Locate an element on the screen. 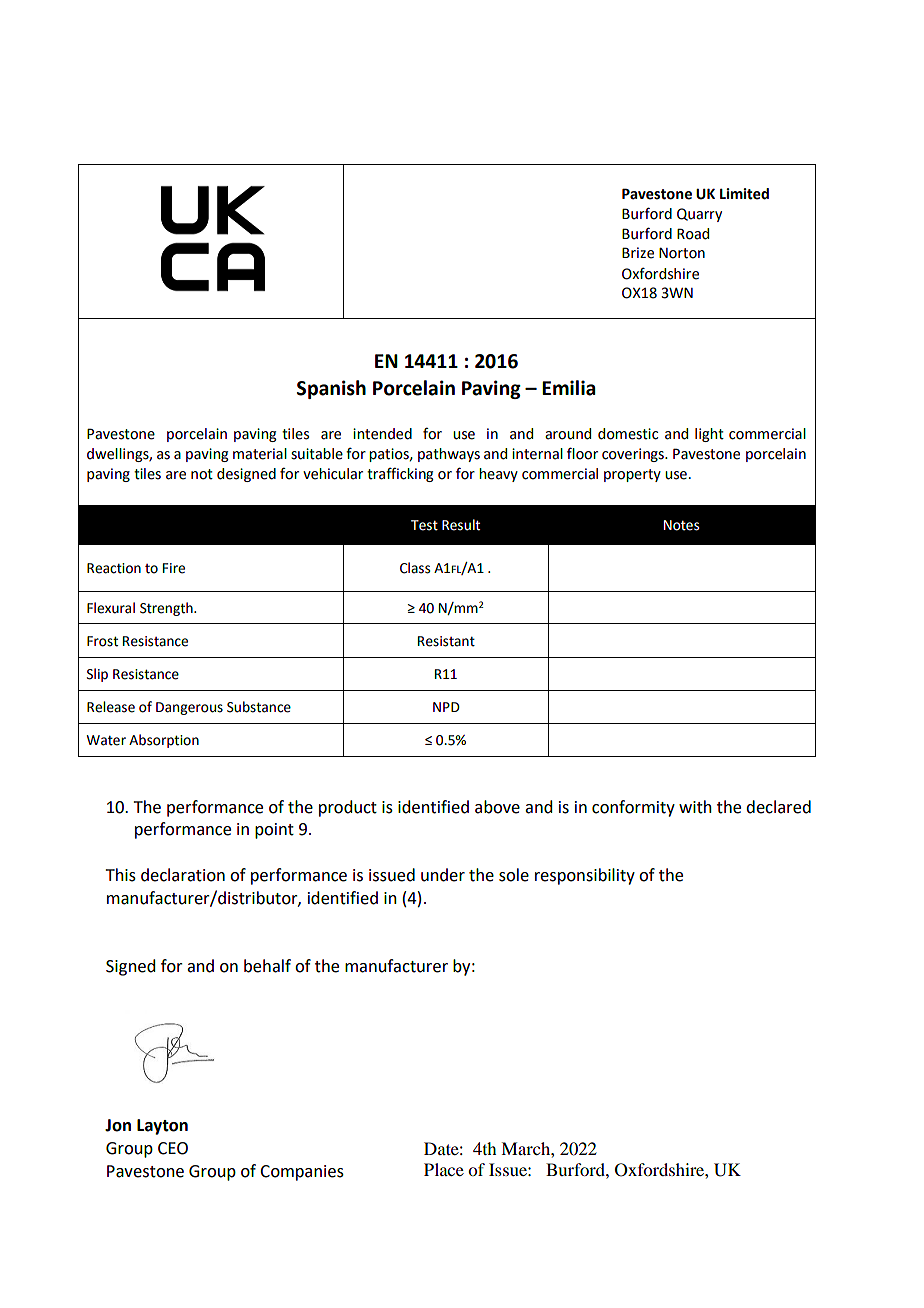  with is located at coordinates (695, 807).
